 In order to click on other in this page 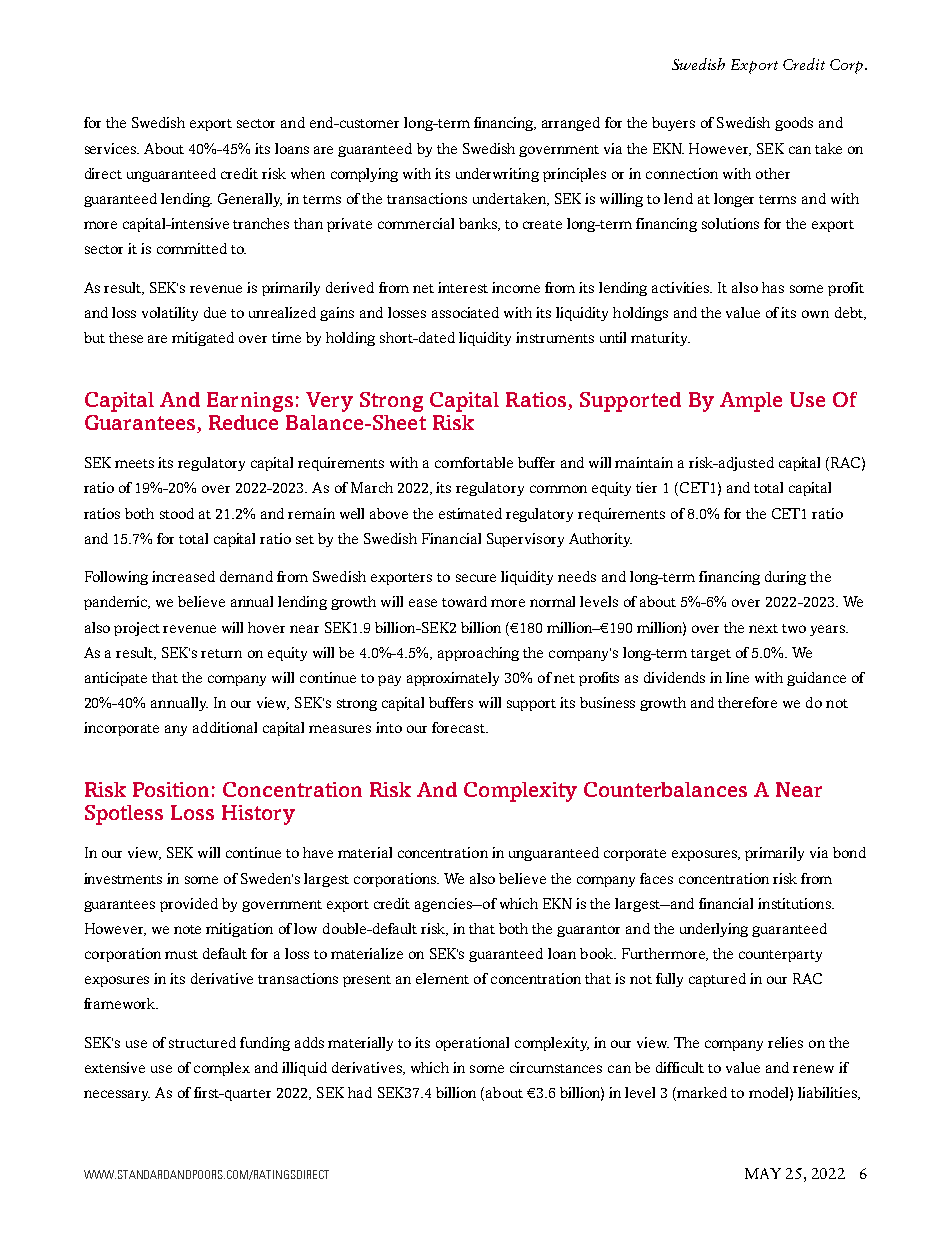, I will do `click(773, 173)`.
